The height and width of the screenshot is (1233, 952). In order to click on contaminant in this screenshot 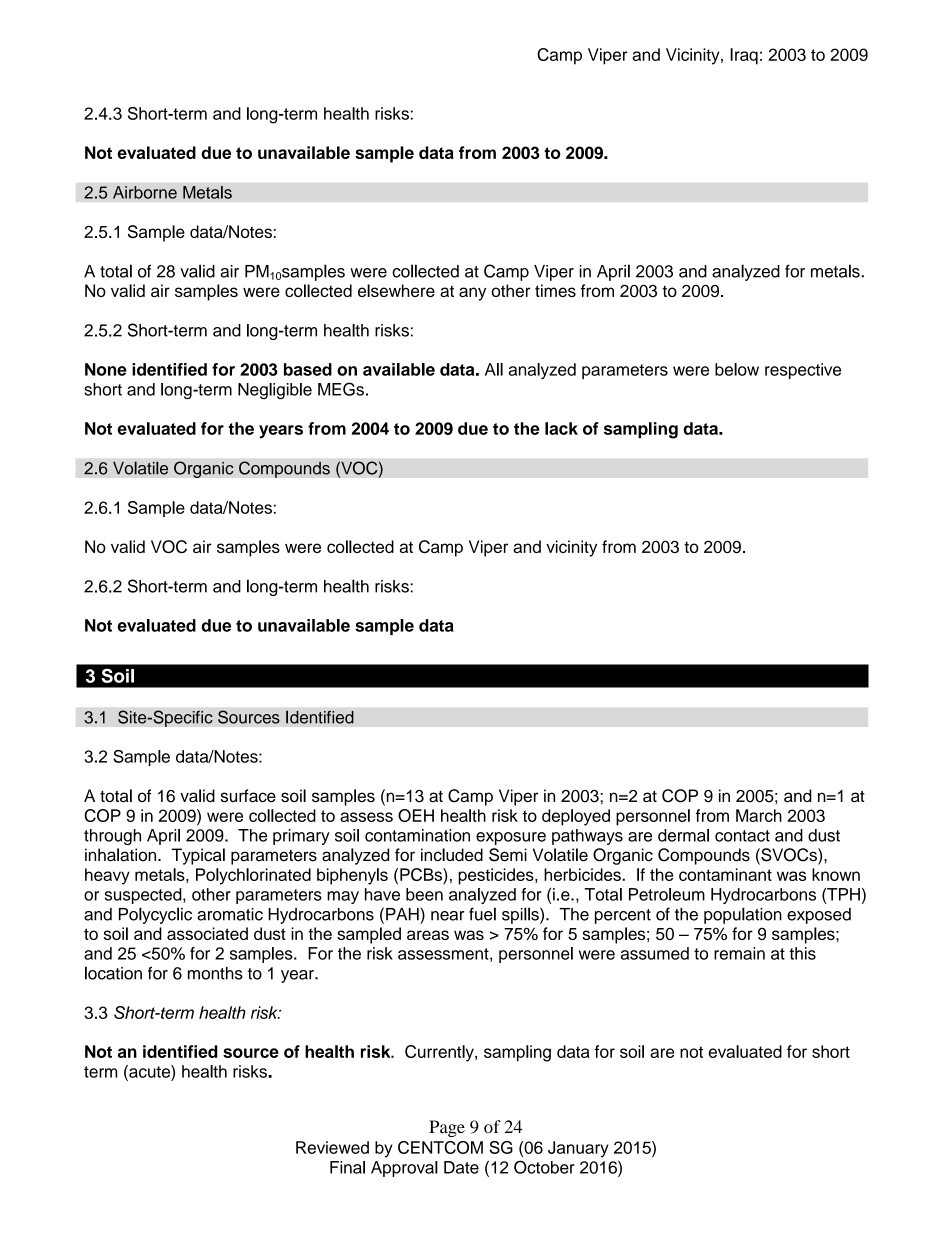, I will do `click(725, 874)`.
